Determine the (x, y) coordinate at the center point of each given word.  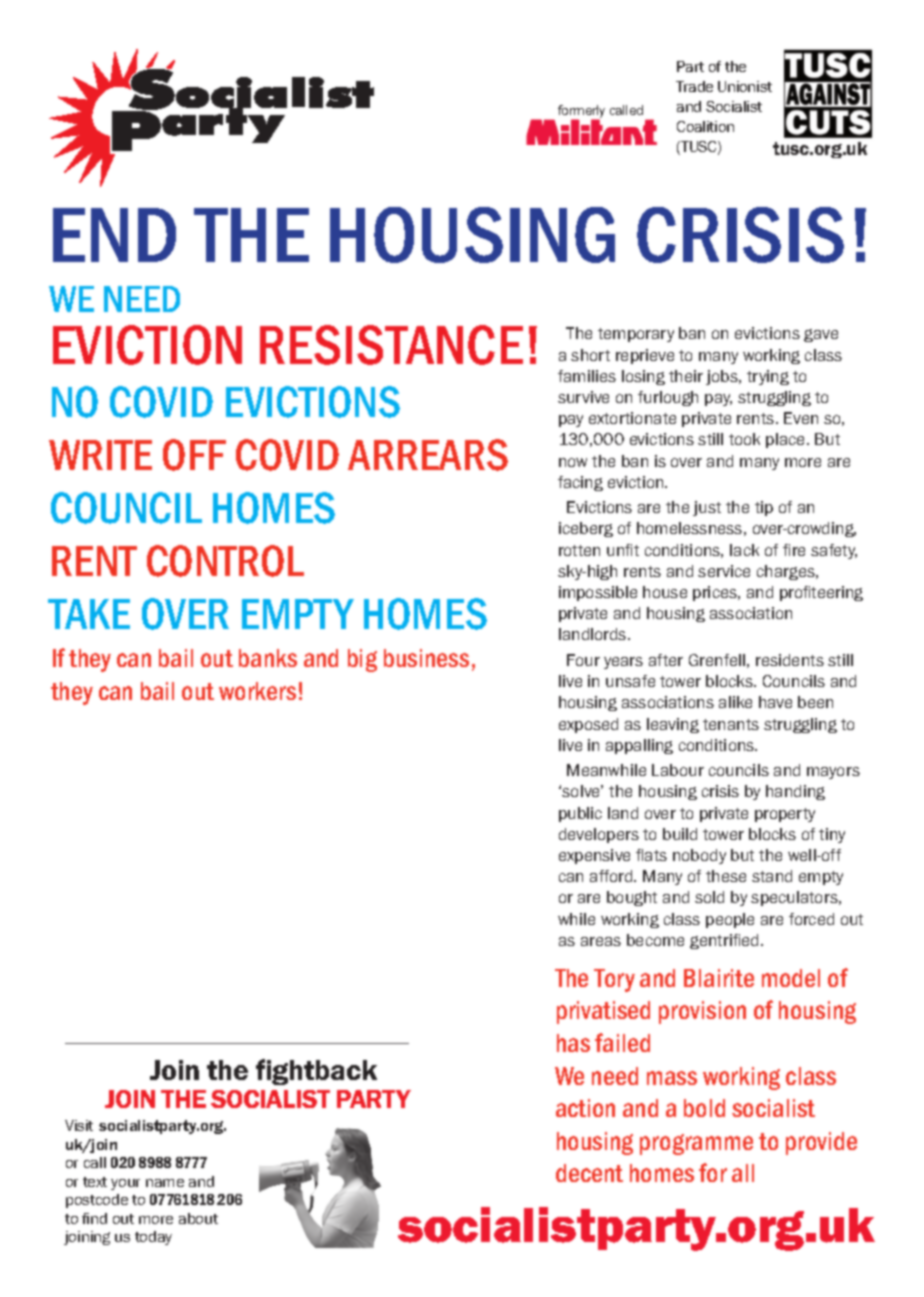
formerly (581, 112)
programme (696, 1144)
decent (589, 1173)
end (114, 235)
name (165, 1183)
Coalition (705, 126)
